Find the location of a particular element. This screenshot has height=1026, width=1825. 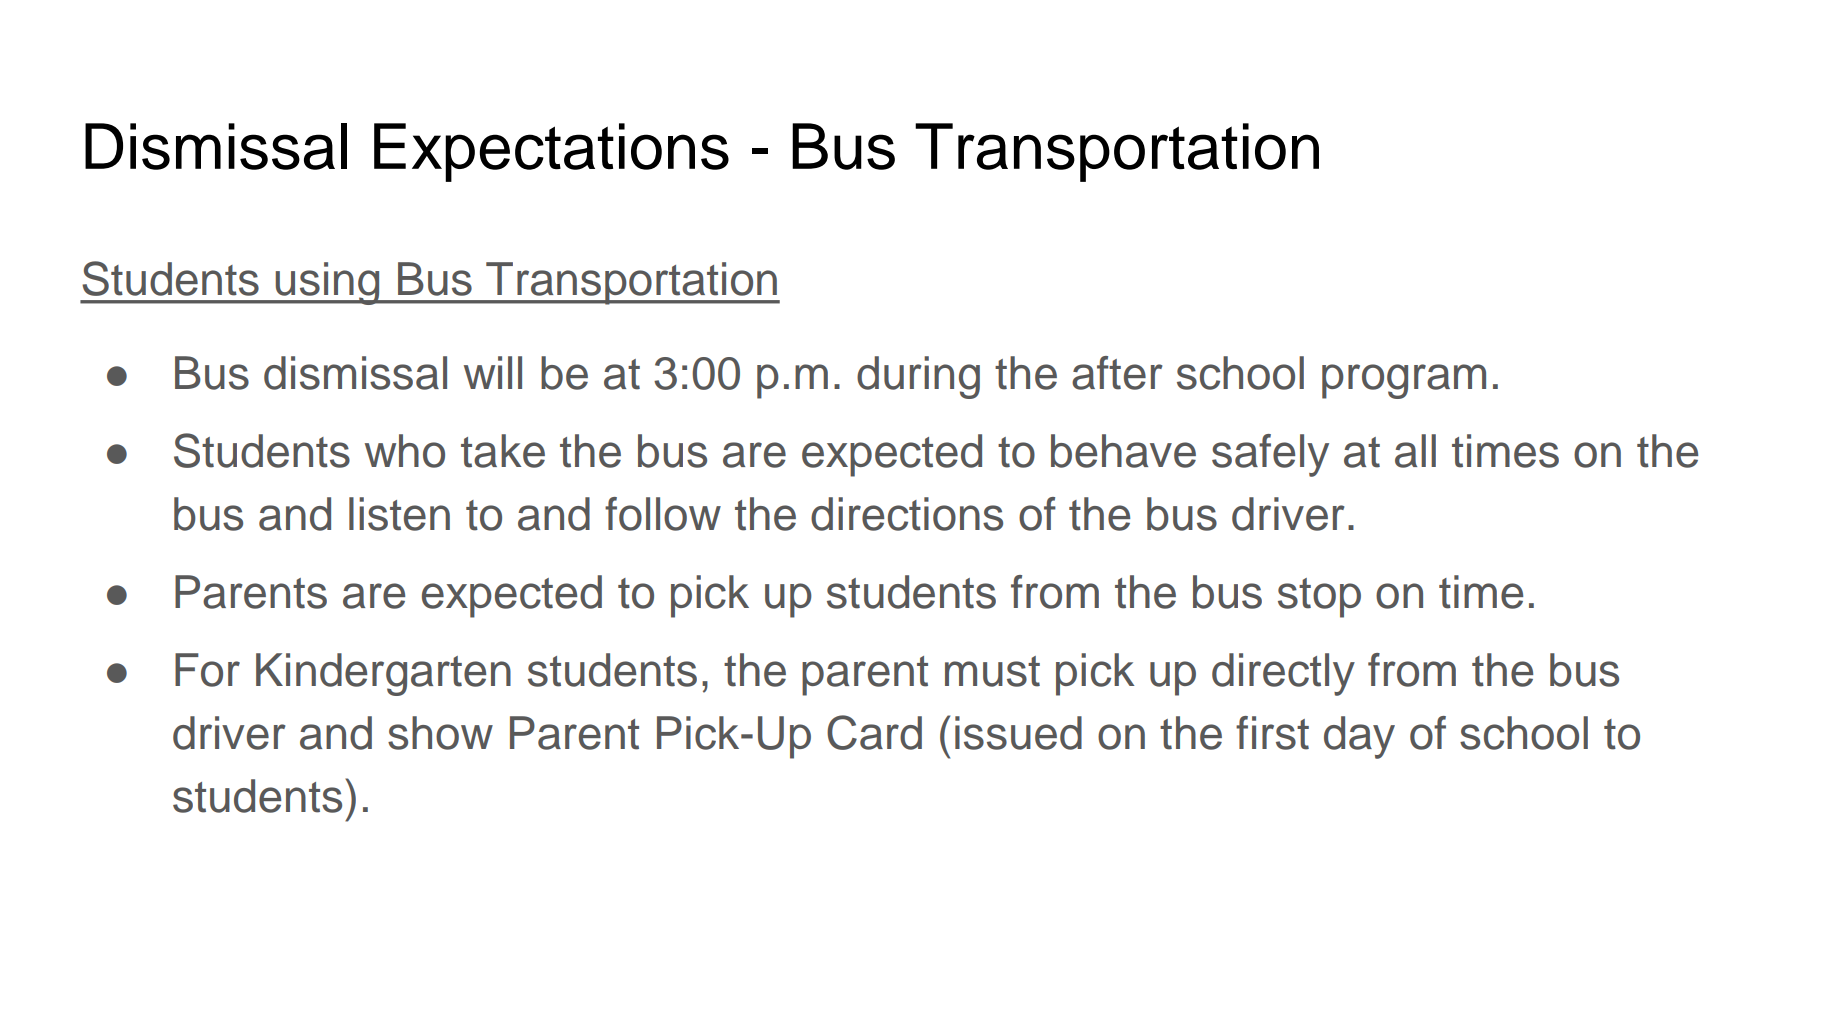

stop is located at coordinates (1319, 598).
